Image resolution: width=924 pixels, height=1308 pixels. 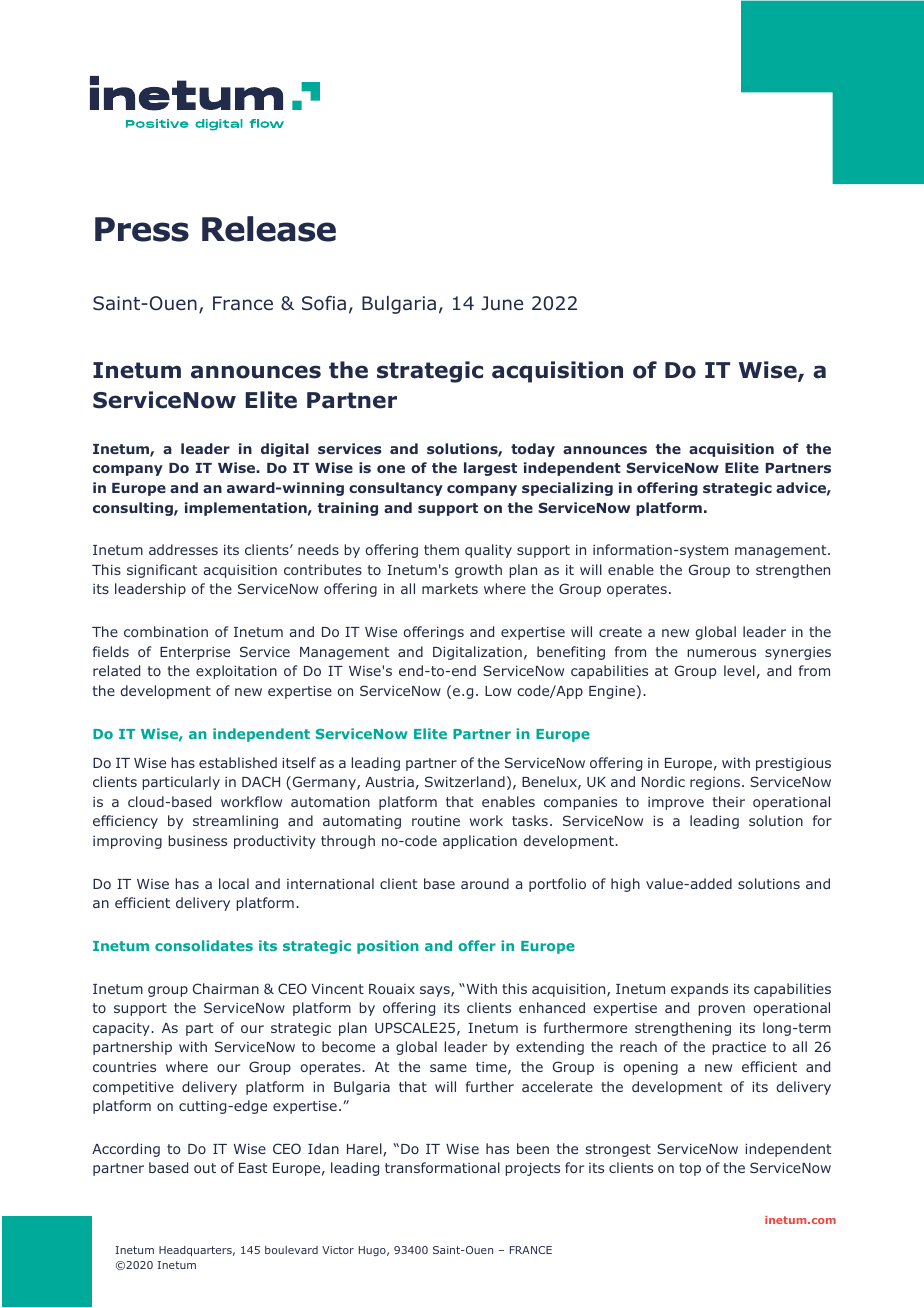 I want to click on today, so click(x=533, y=450).
